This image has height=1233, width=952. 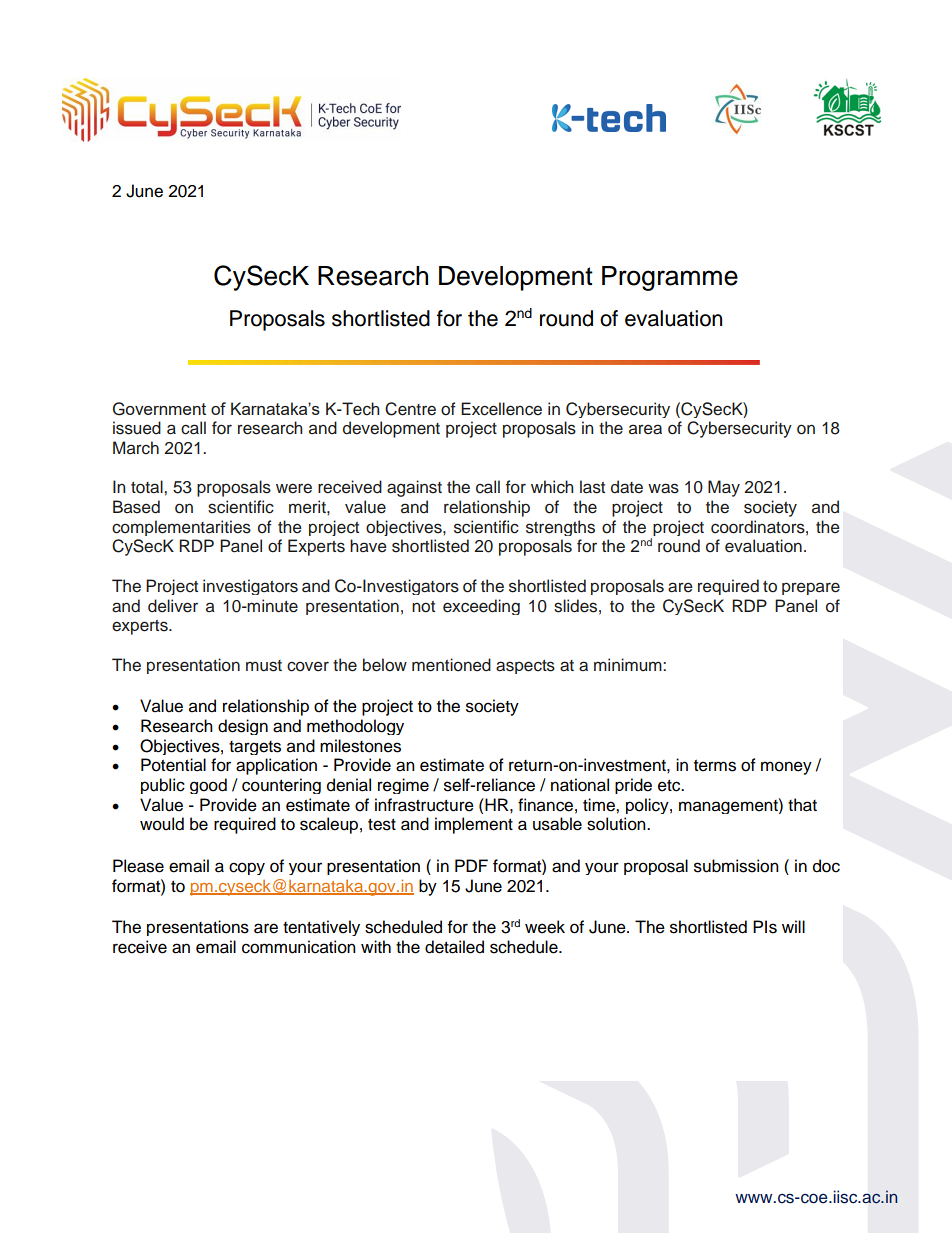 What do you see at coordinates (173, 606) in the image?
I see `deliver` at bounding box center [173, 606].
